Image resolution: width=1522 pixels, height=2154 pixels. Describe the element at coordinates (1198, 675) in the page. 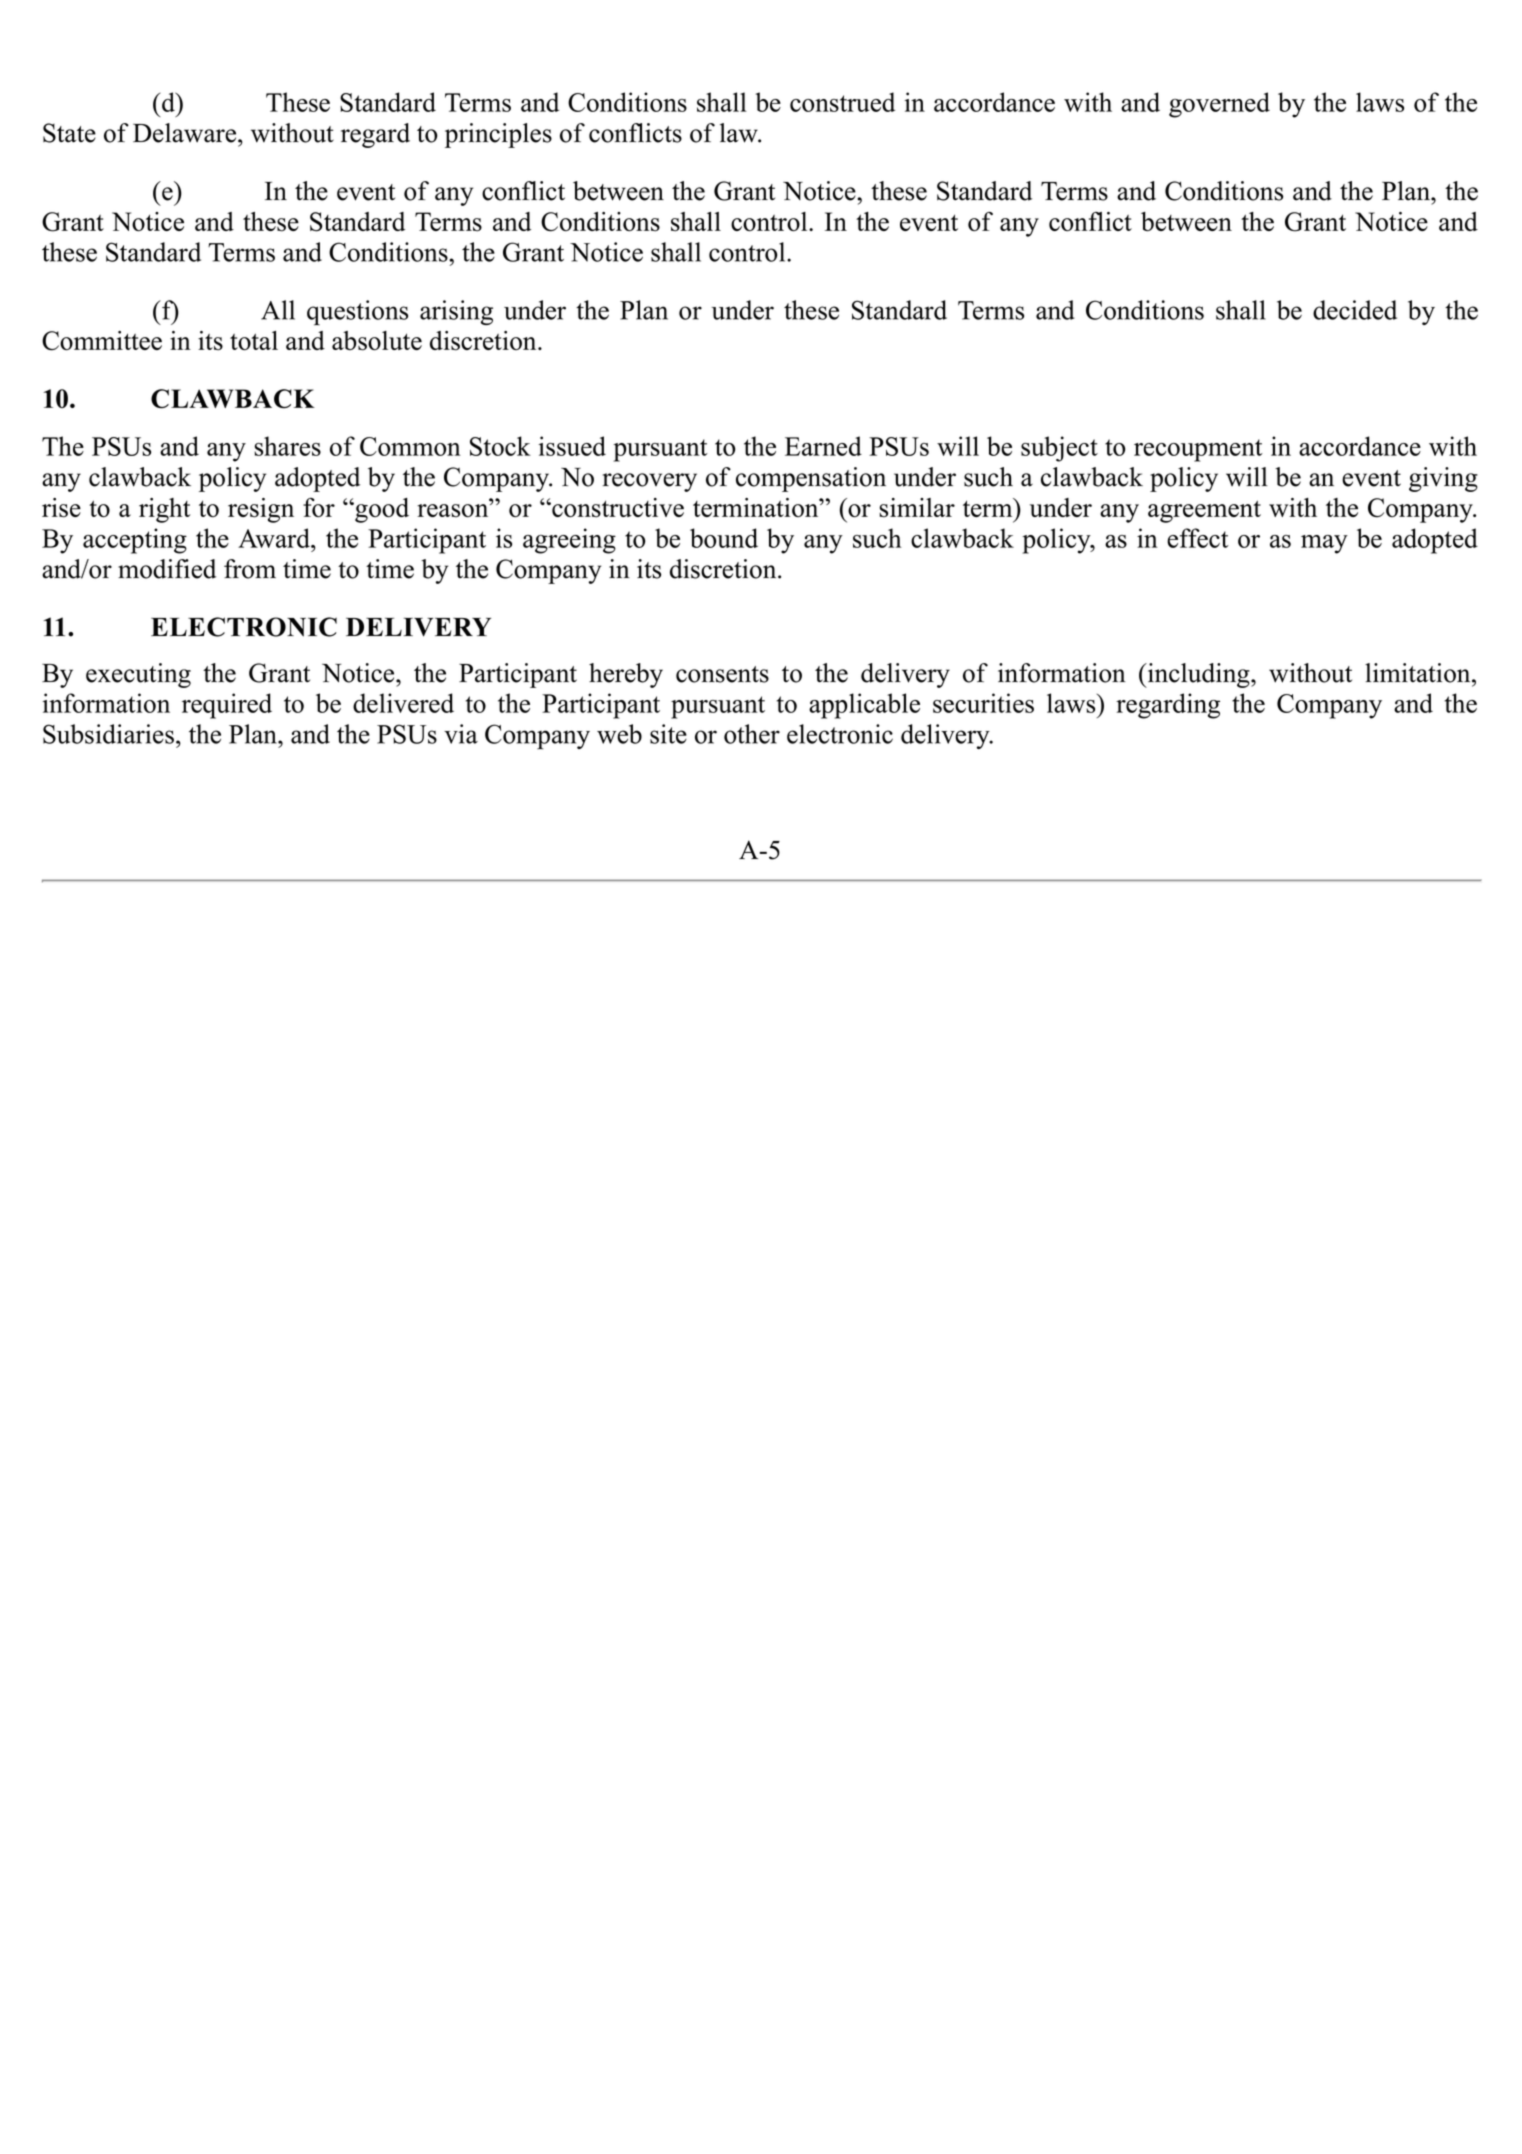

I see `including` at that location.
